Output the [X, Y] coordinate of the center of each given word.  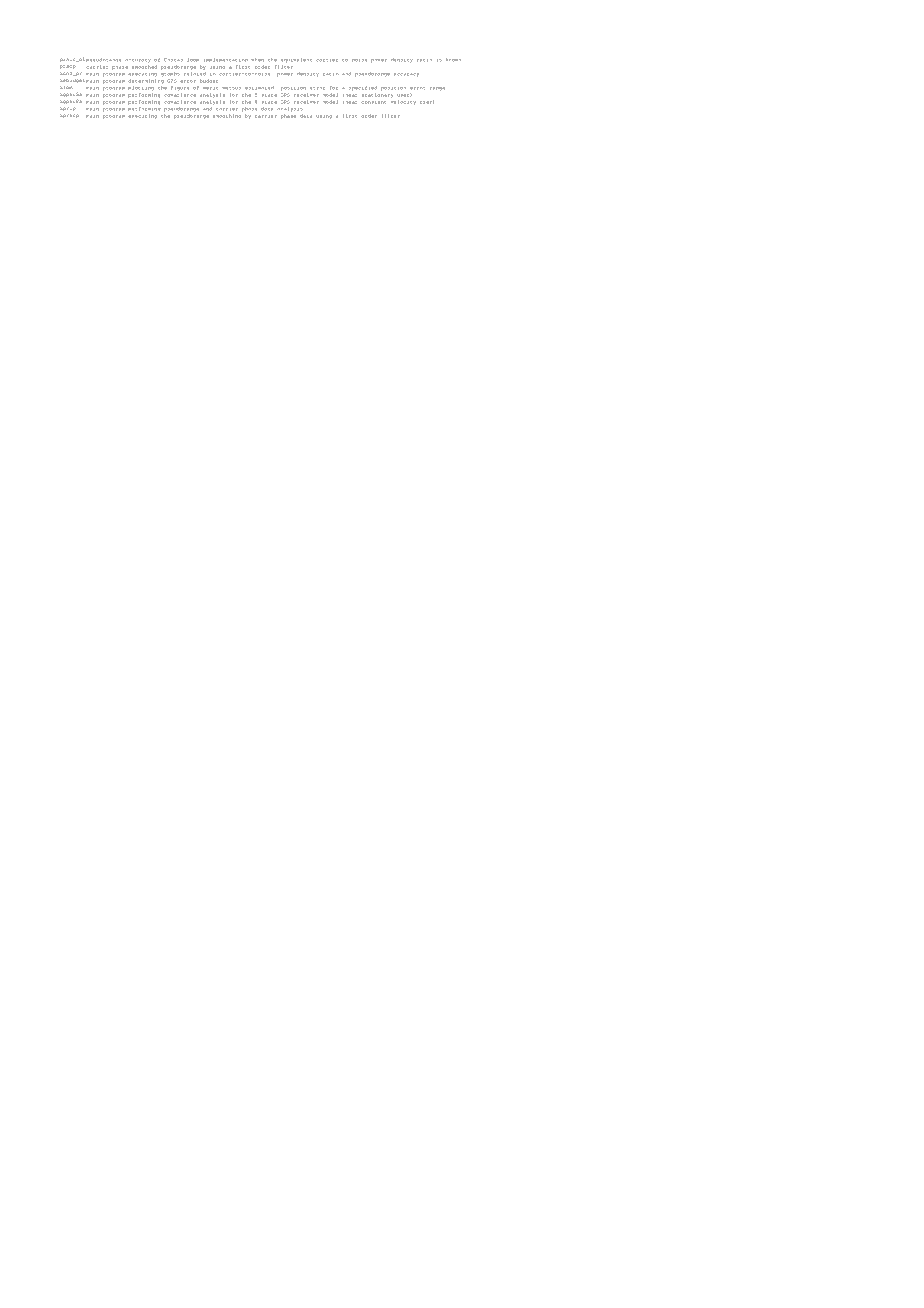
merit [210, 88]
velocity [403, 102]
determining [146, 81]
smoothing [227, 116]
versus [232, 88]
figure [180, 88]
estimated [259, 88]
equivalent [296, 60]
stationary [377, 96]
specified [363, 88]
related [195, 74]
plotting [141, 88]
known [453, 60]
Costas [173, 60]
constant [374, 102]
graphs [170, 74]
